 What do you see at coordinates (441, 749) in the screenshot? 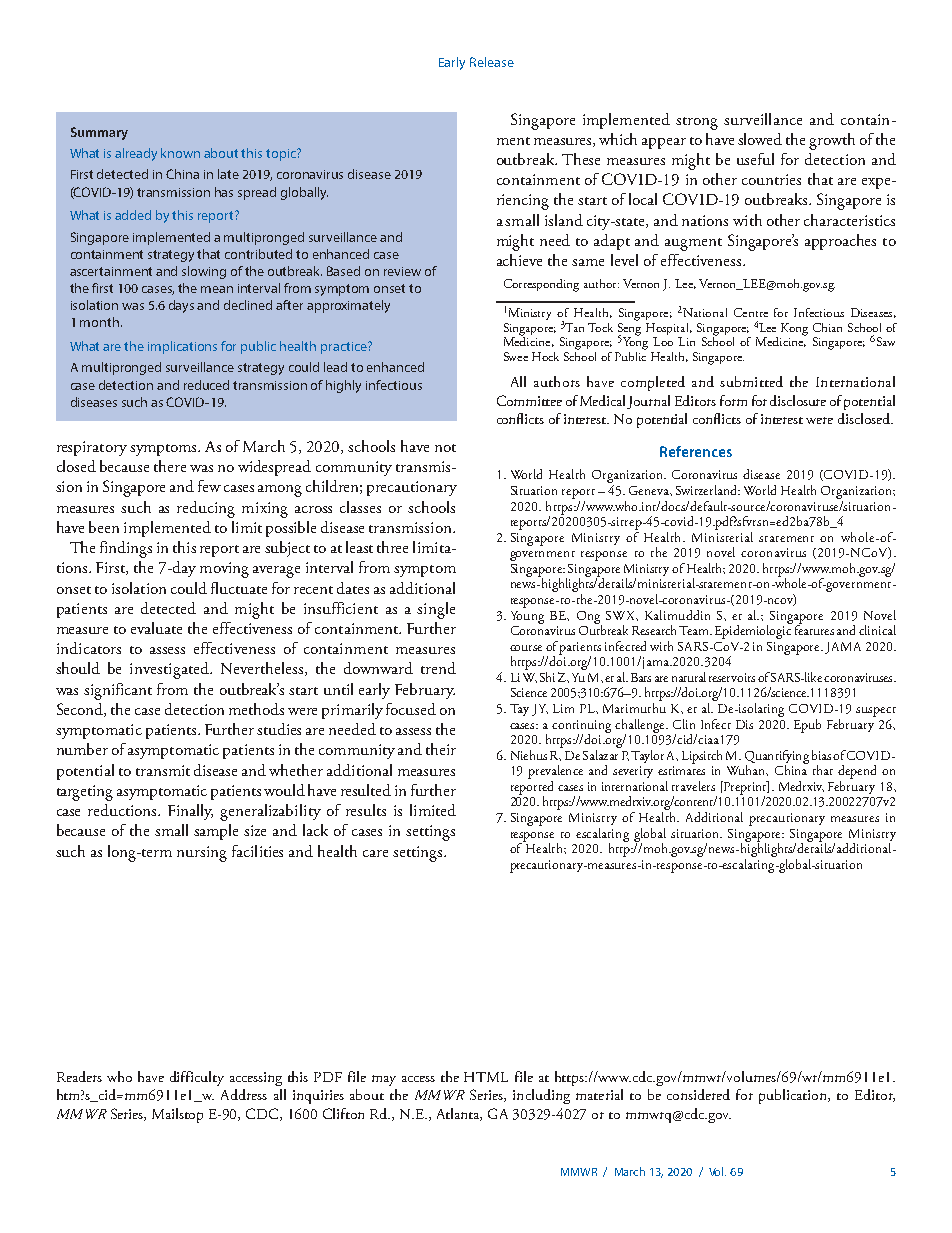
I see `their` at bounding box center [441, 749].
